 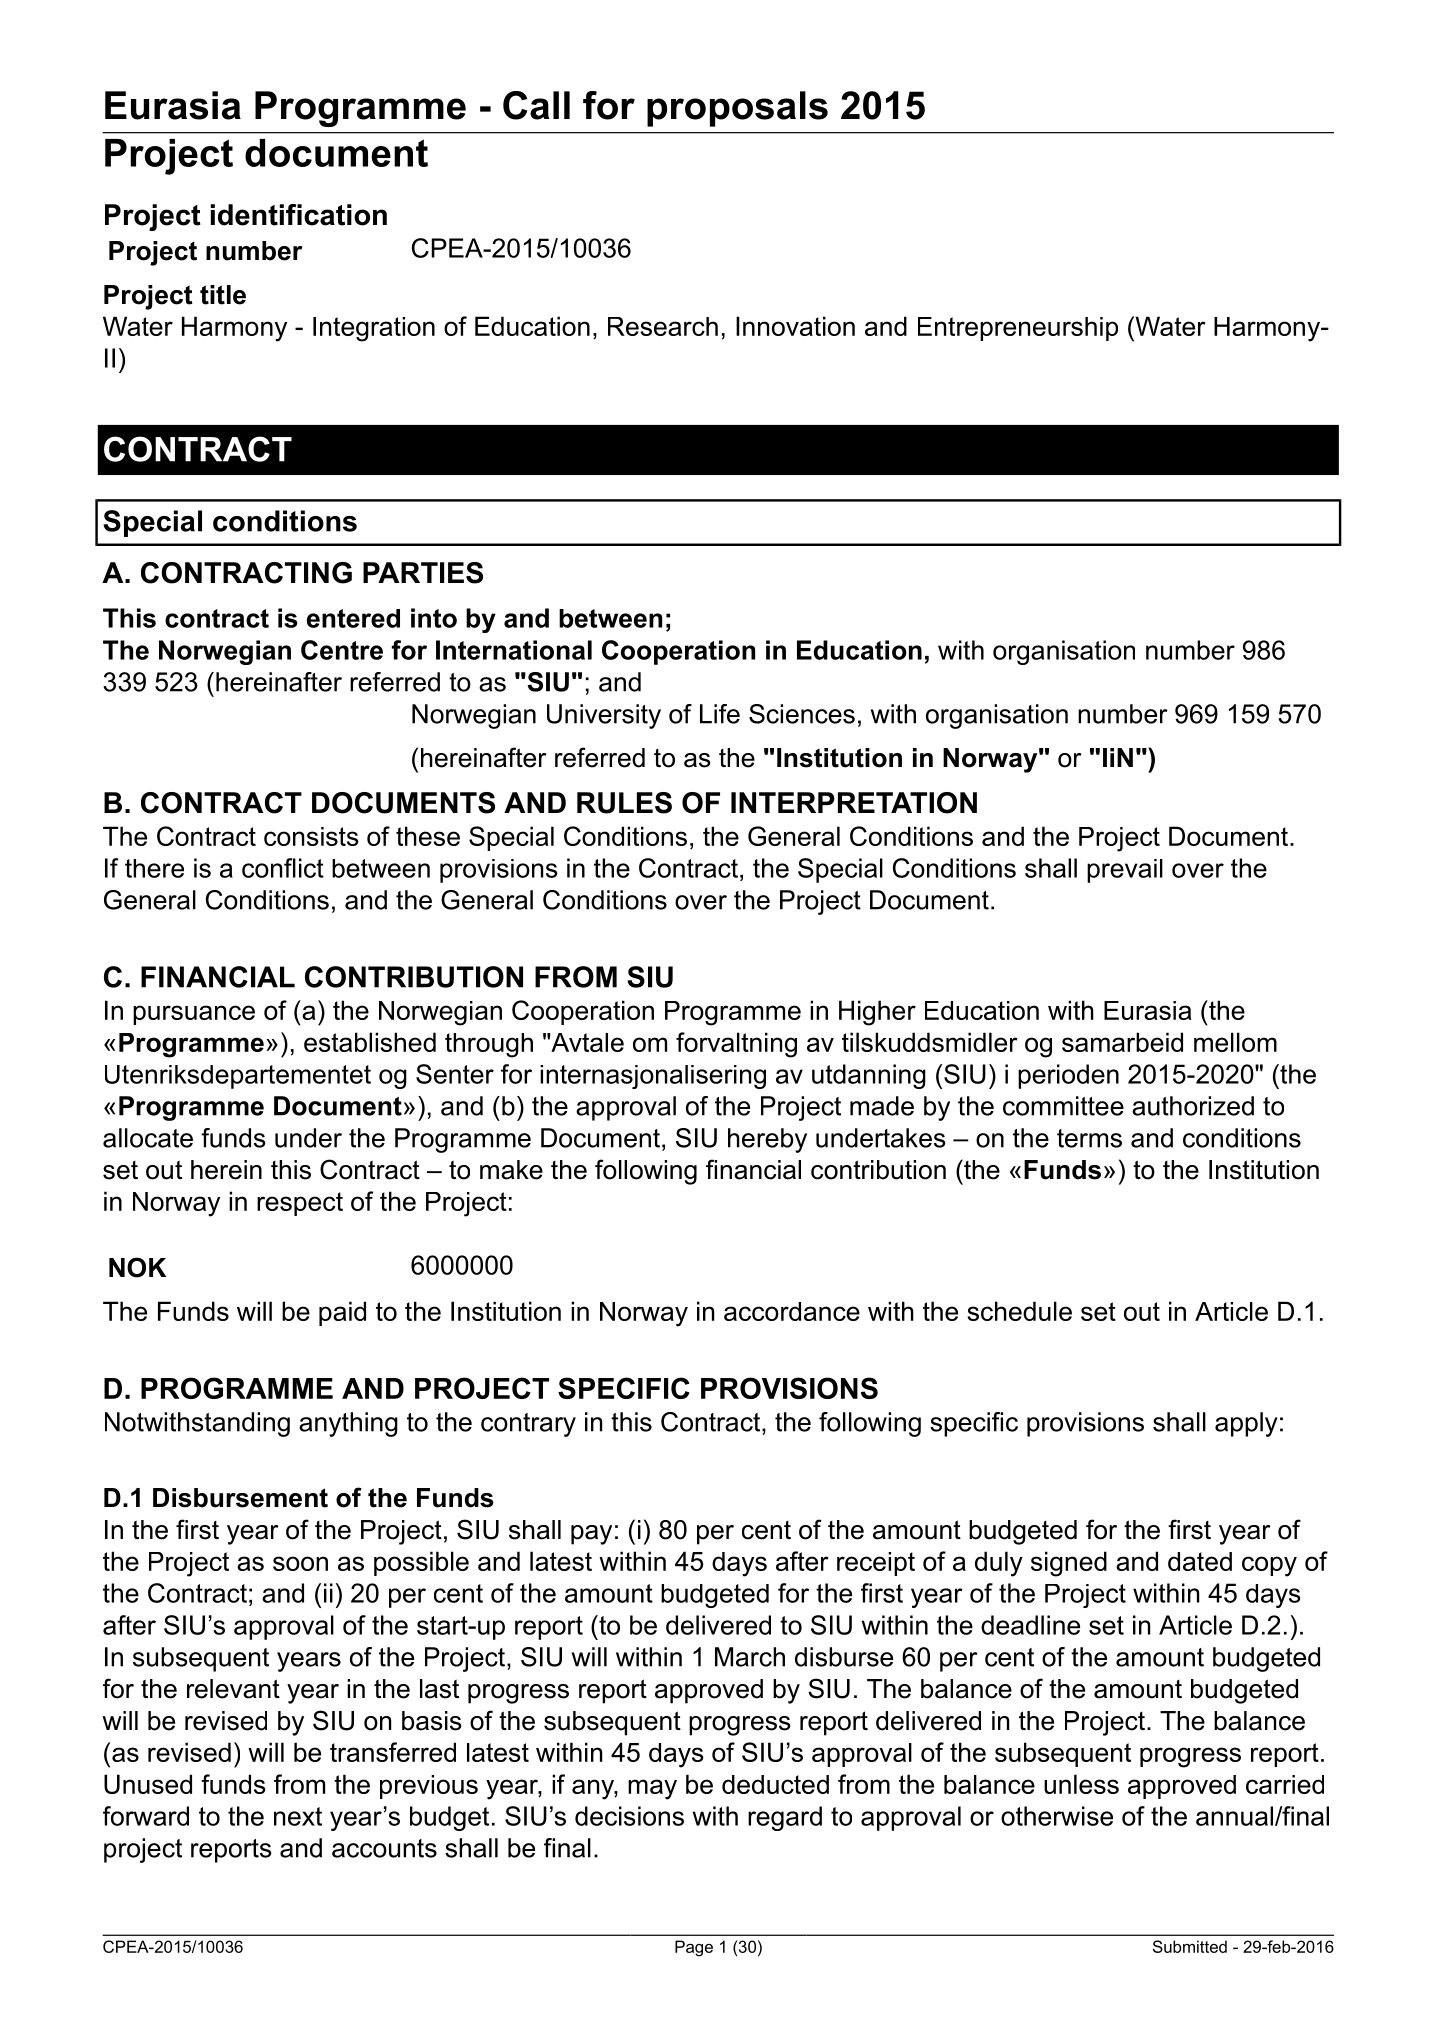 What do you see at coordinates (1193, 1106) in the image?
I see `authorized` at bounding box center [1193, 1106].
